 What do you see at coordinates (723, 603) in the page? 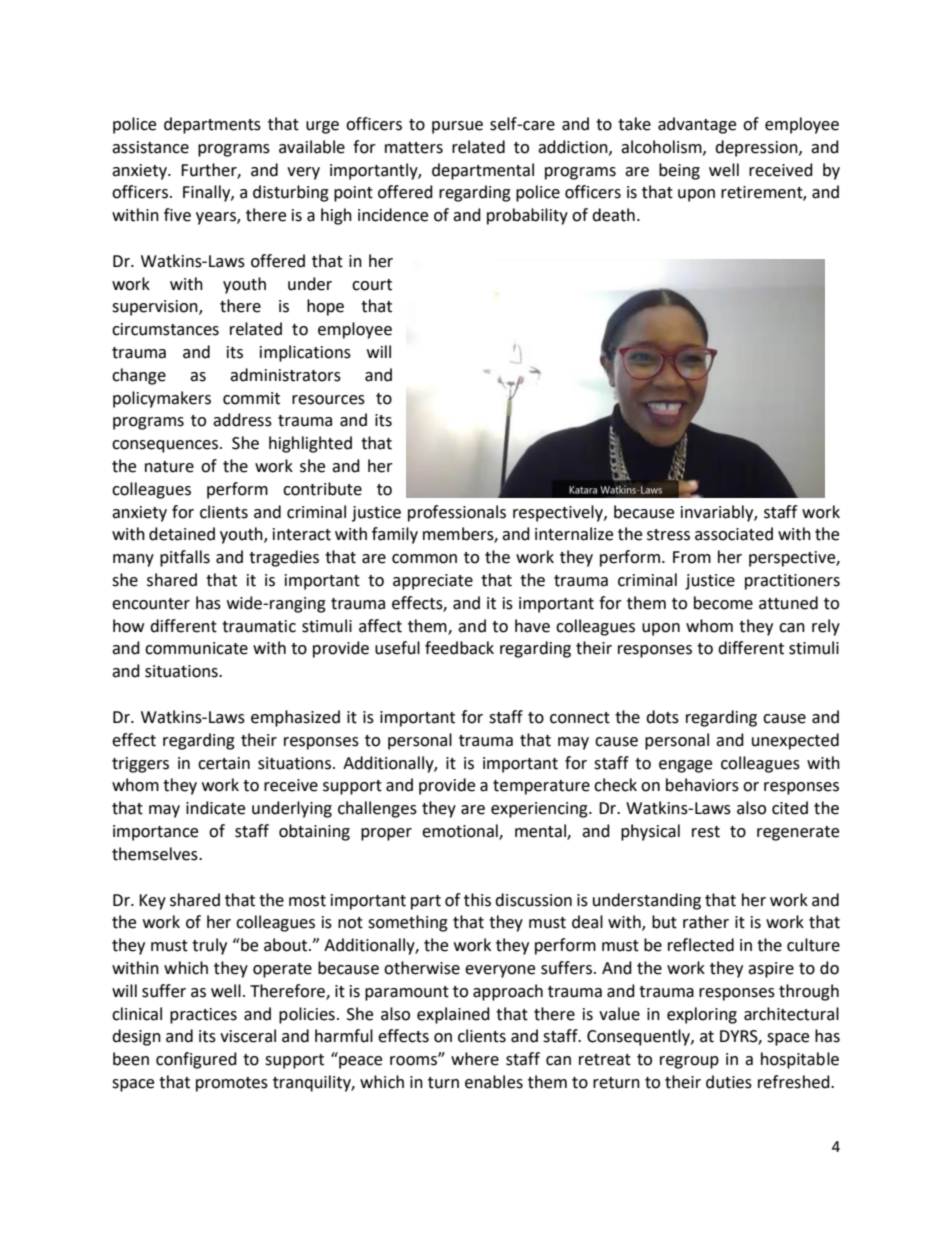
I see `become` at bounding box center [723, 603].
